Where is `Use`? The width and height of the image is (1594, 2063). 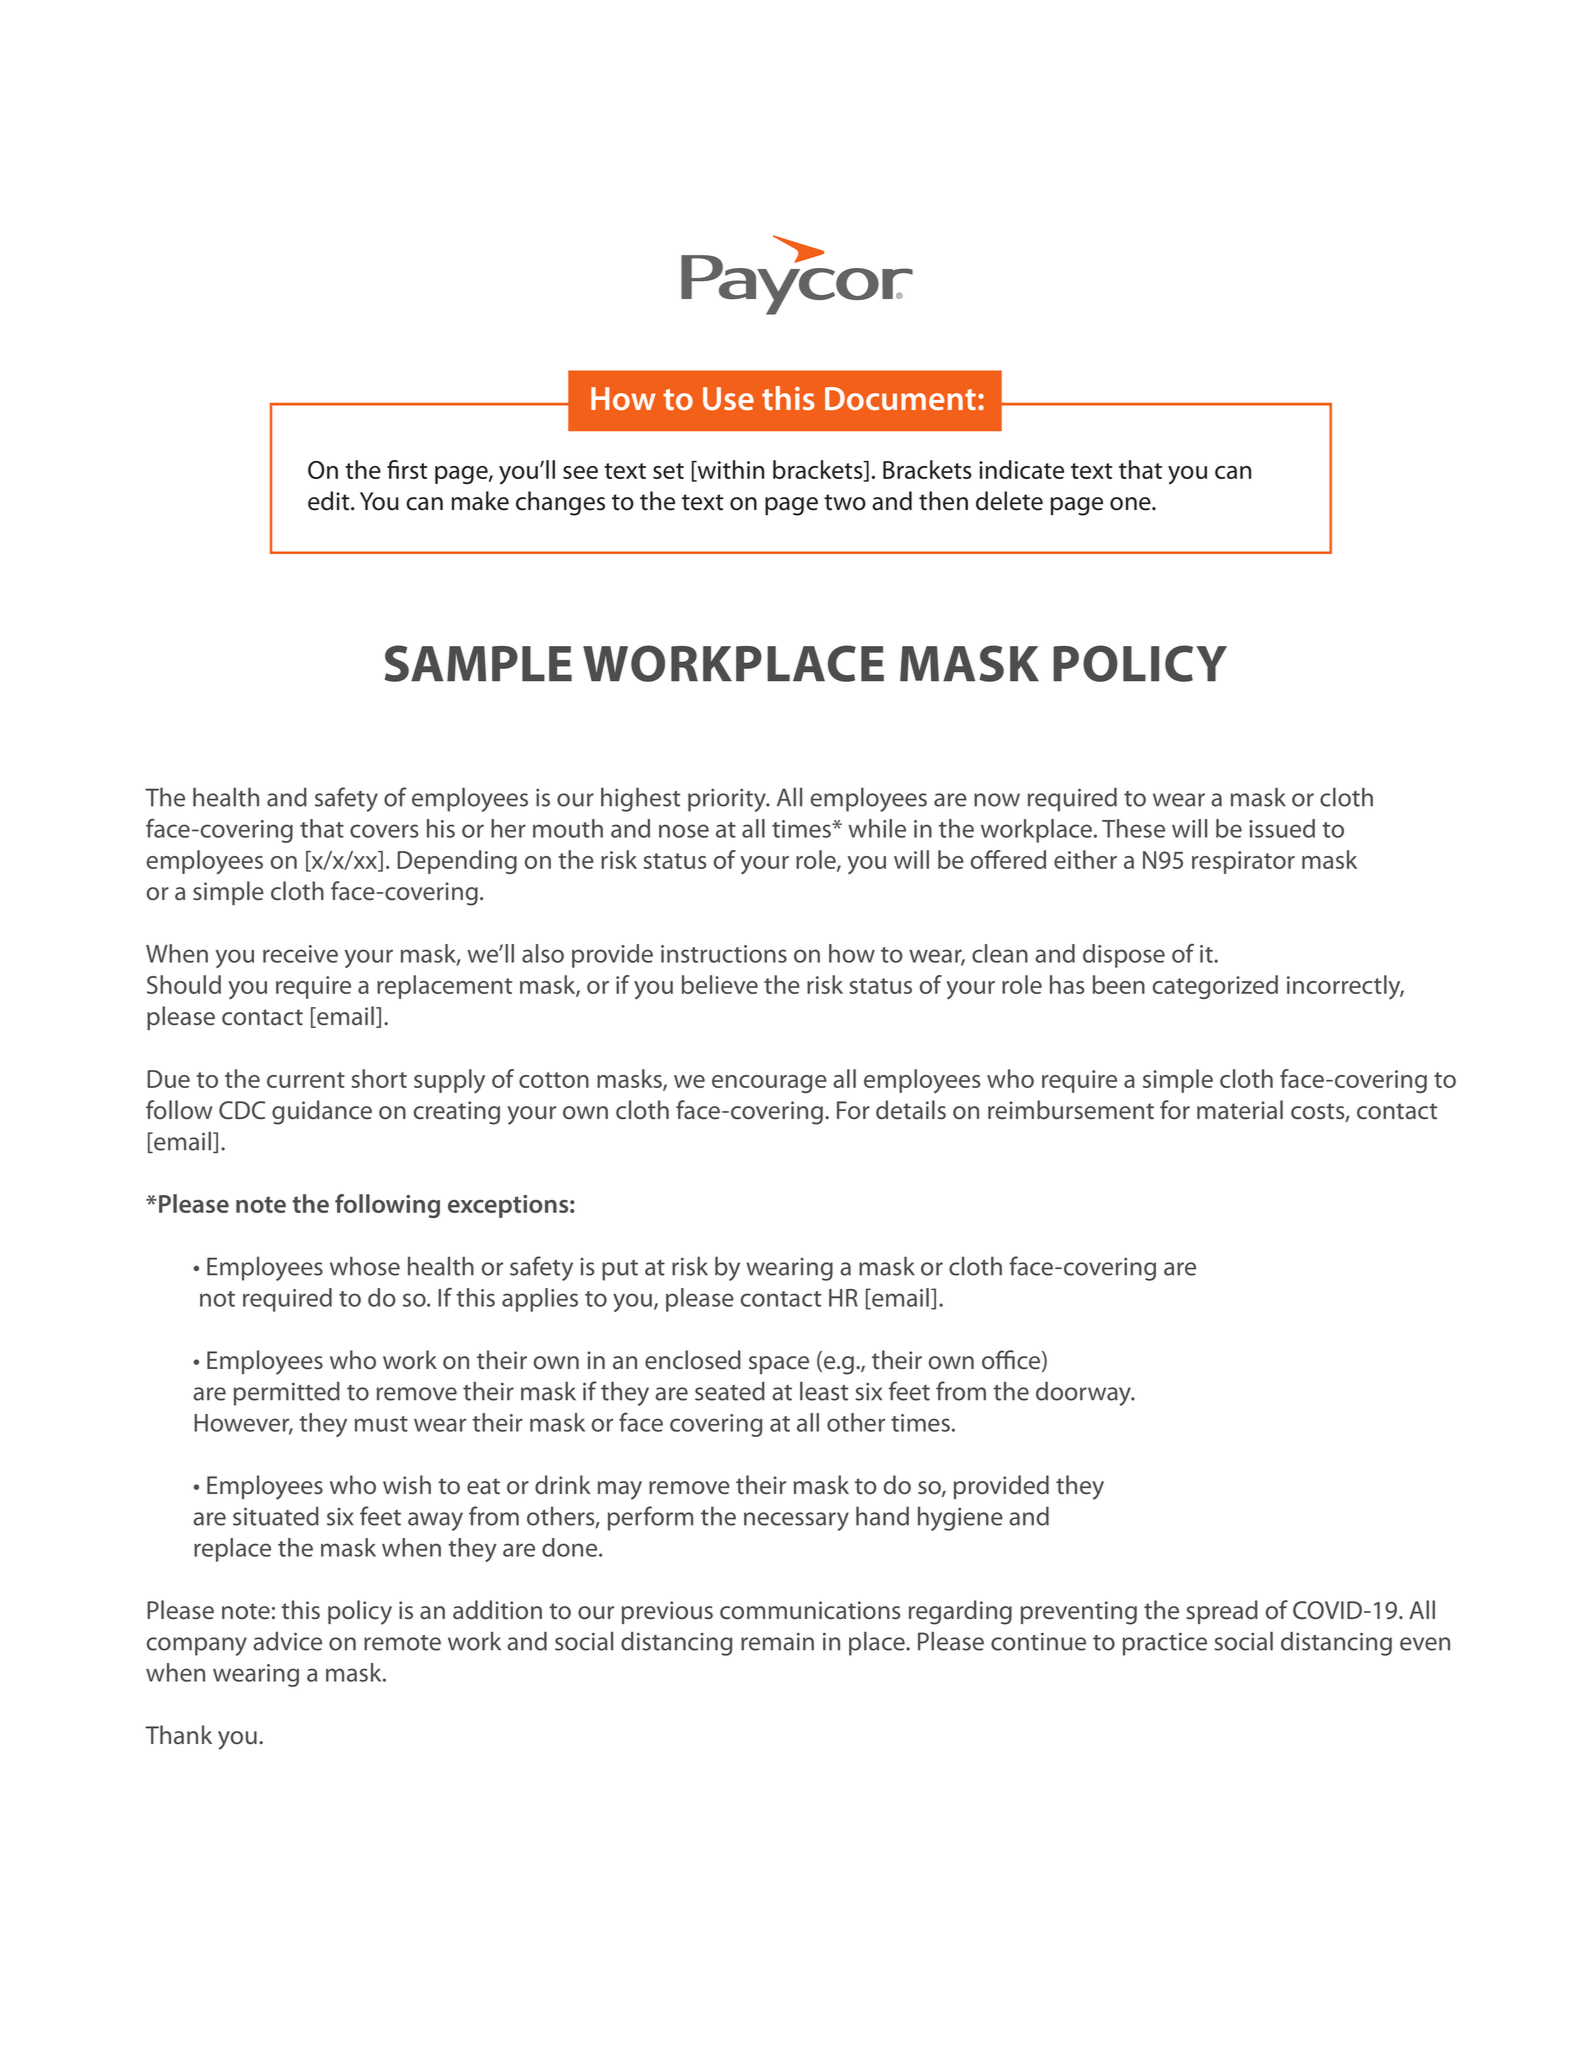
Use is located at coordinates (728, 399).
